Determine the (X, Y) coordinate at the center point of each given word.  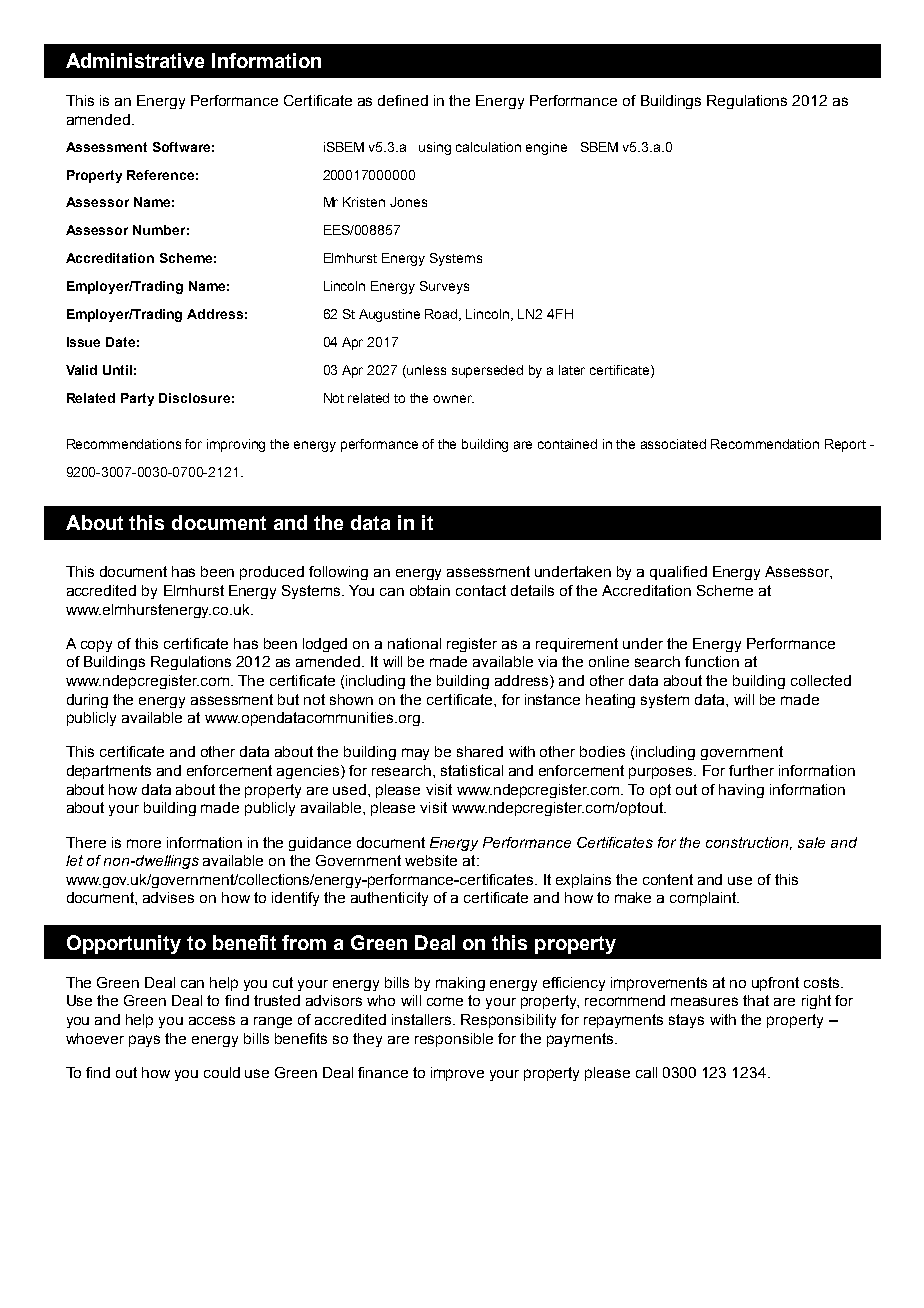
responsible (454, 1040)
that (756, 1000)
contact (481, 590)
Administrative (135, 60)
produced (272, 573)
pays (144, 1041)
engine (546, 148)
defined (403, 100)
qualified (678, 573)
